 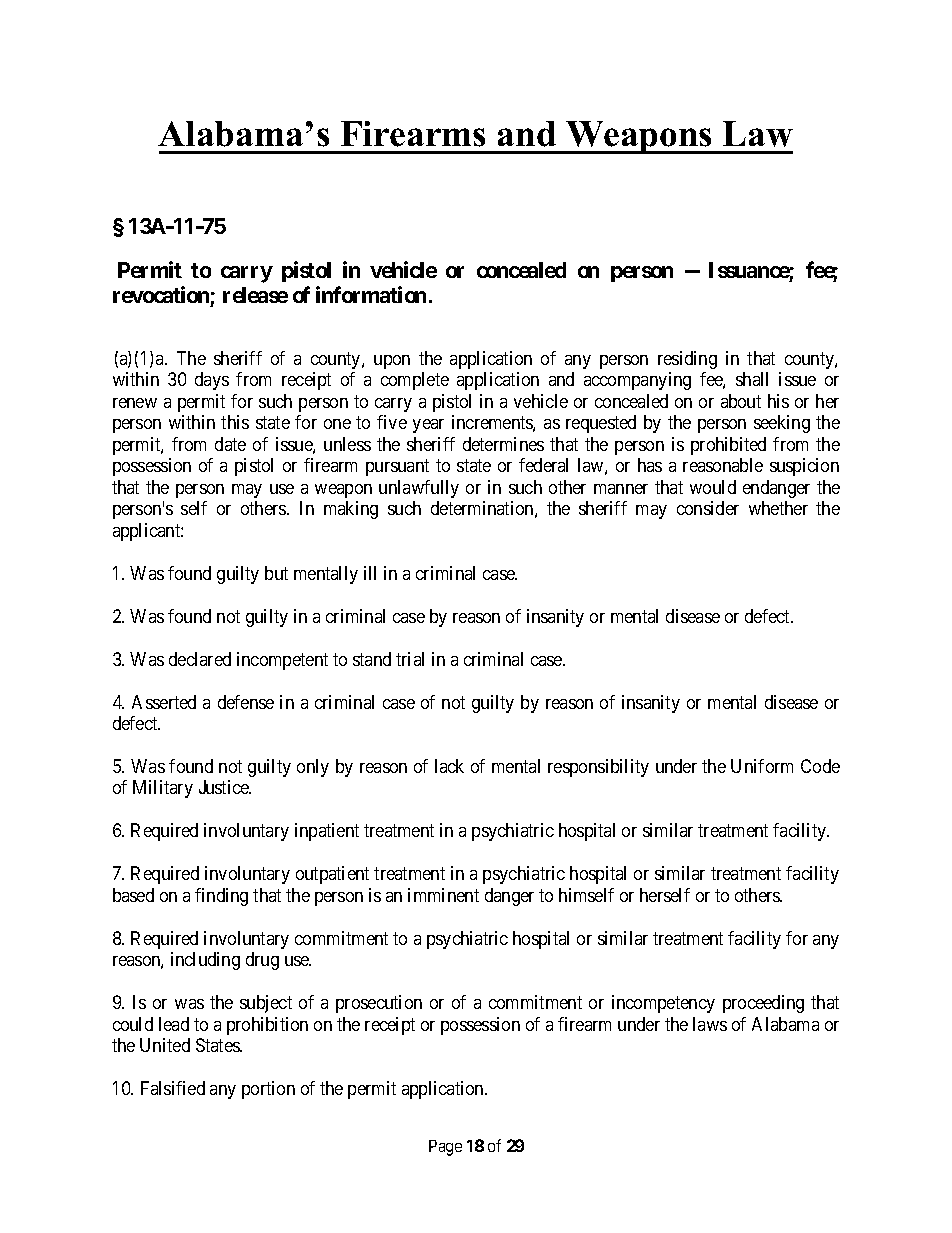 What do you see at coordinates (246, 702) in the screenshot?
I see `defense` at bounding box center [246, 702].
